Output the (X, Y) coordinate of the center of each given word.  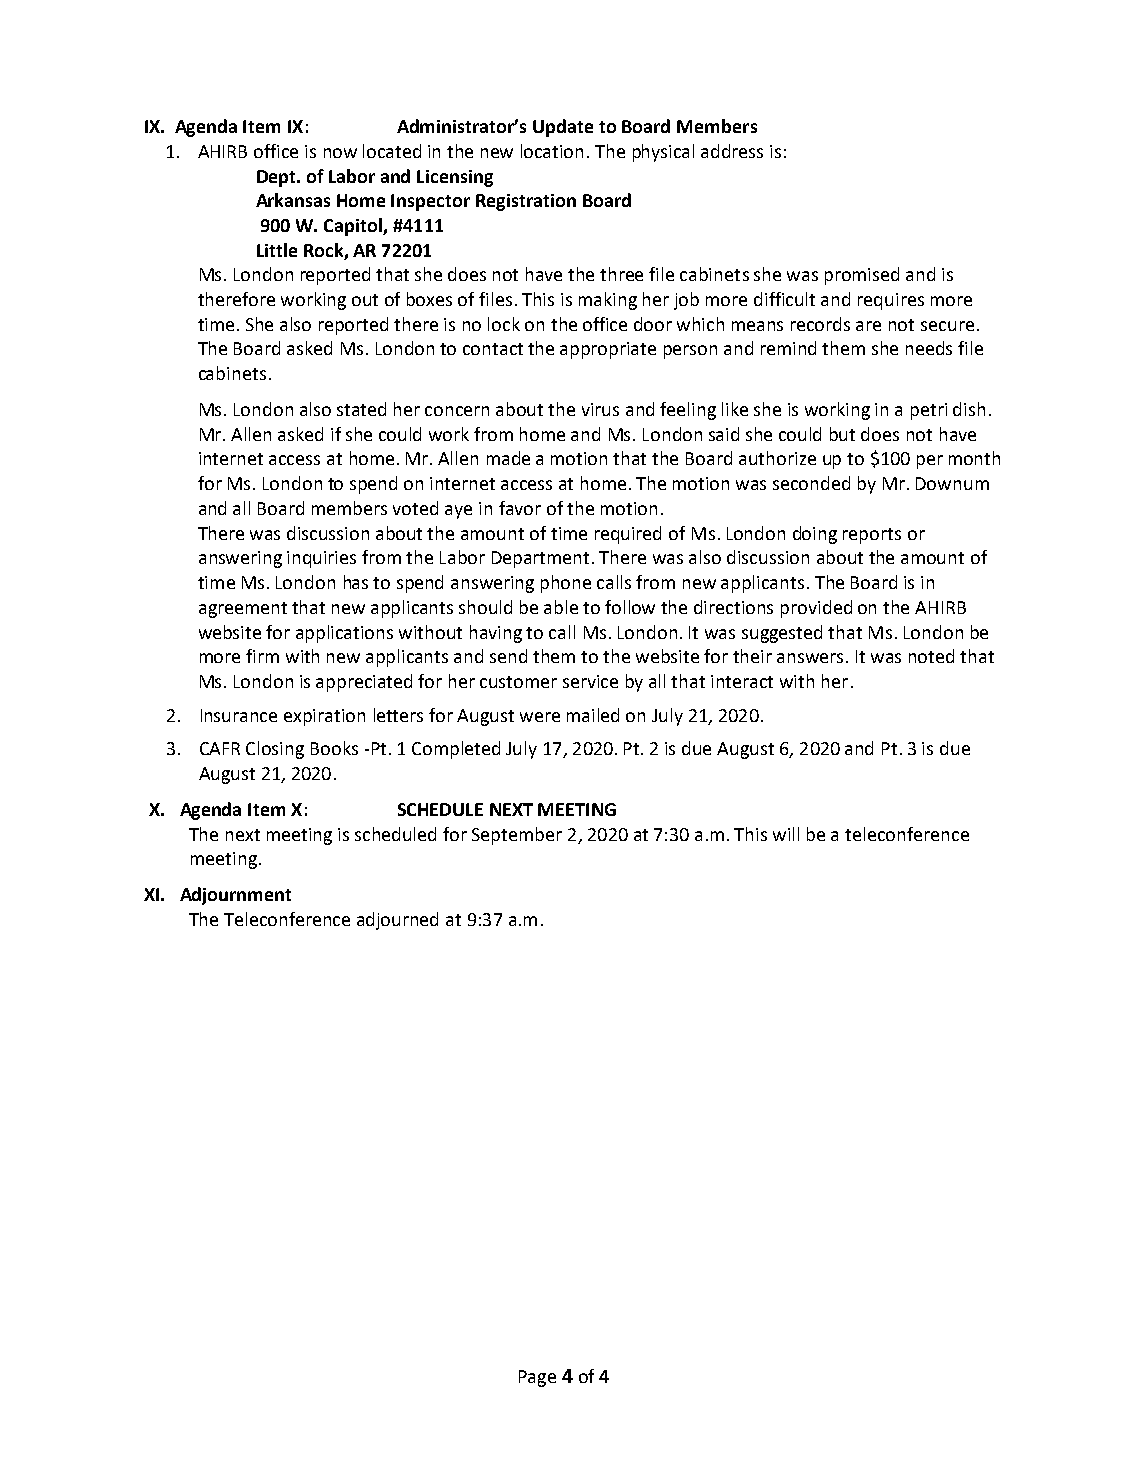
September (517, 836)
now (340, 153)
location (552, 151)
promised (862, 276)
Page (537, 1378)
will (786, 834)
